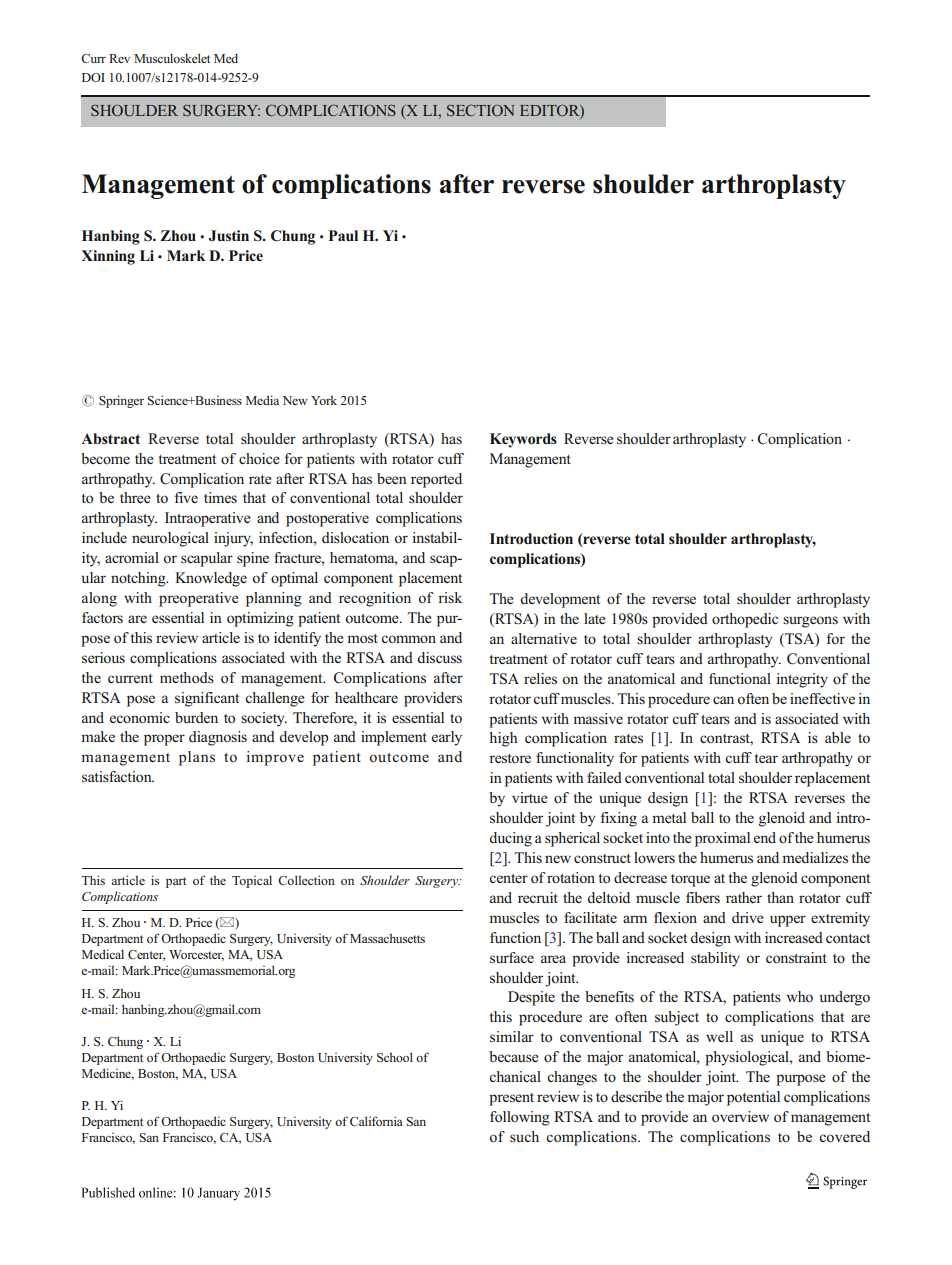  What do you see at coordinates (110, 439) in the screenshot?
I see `Abstract` at bounding box center [110, 439].
